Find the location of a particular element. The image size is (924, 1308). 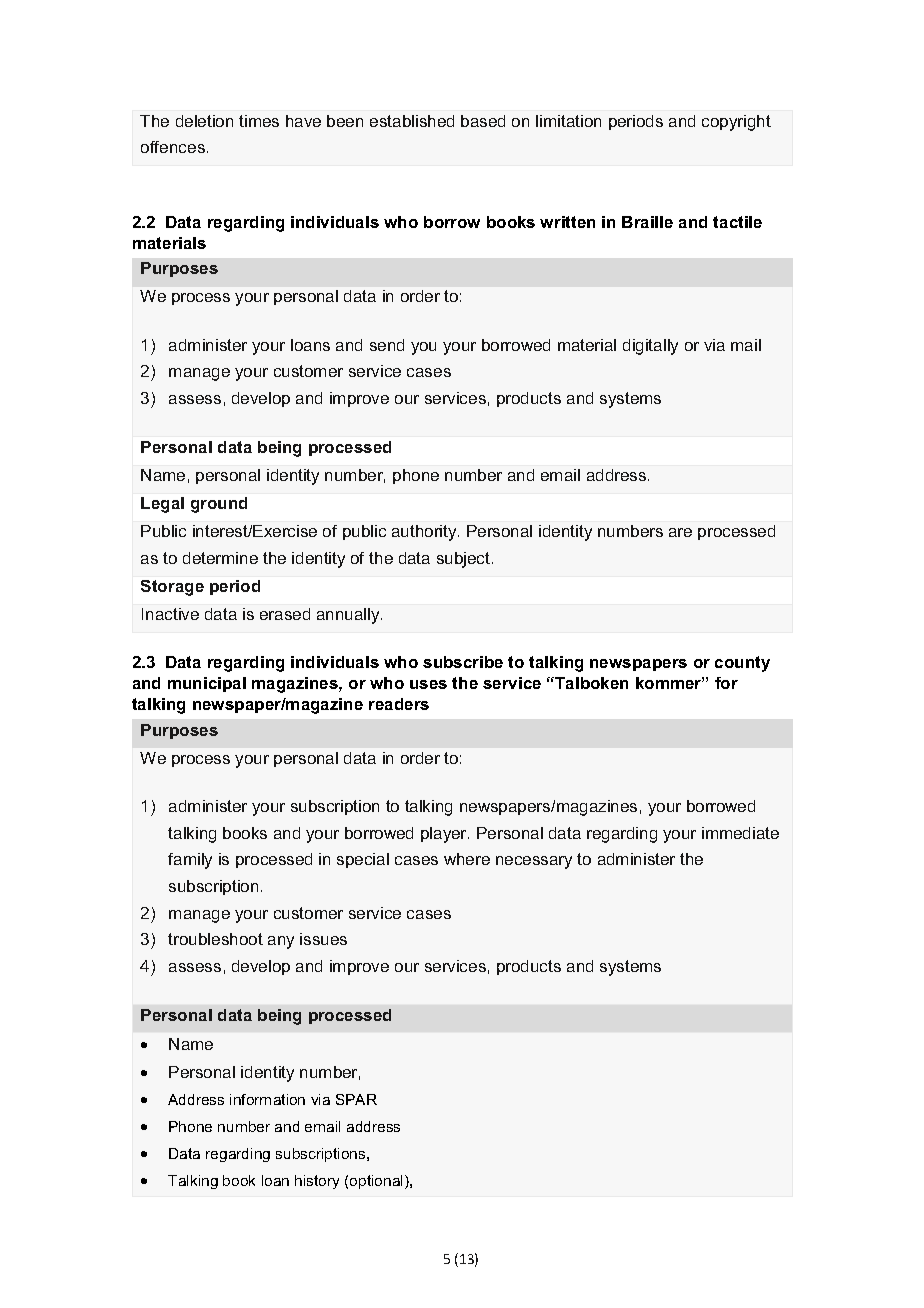

are is located at coordinates (680, 532).
